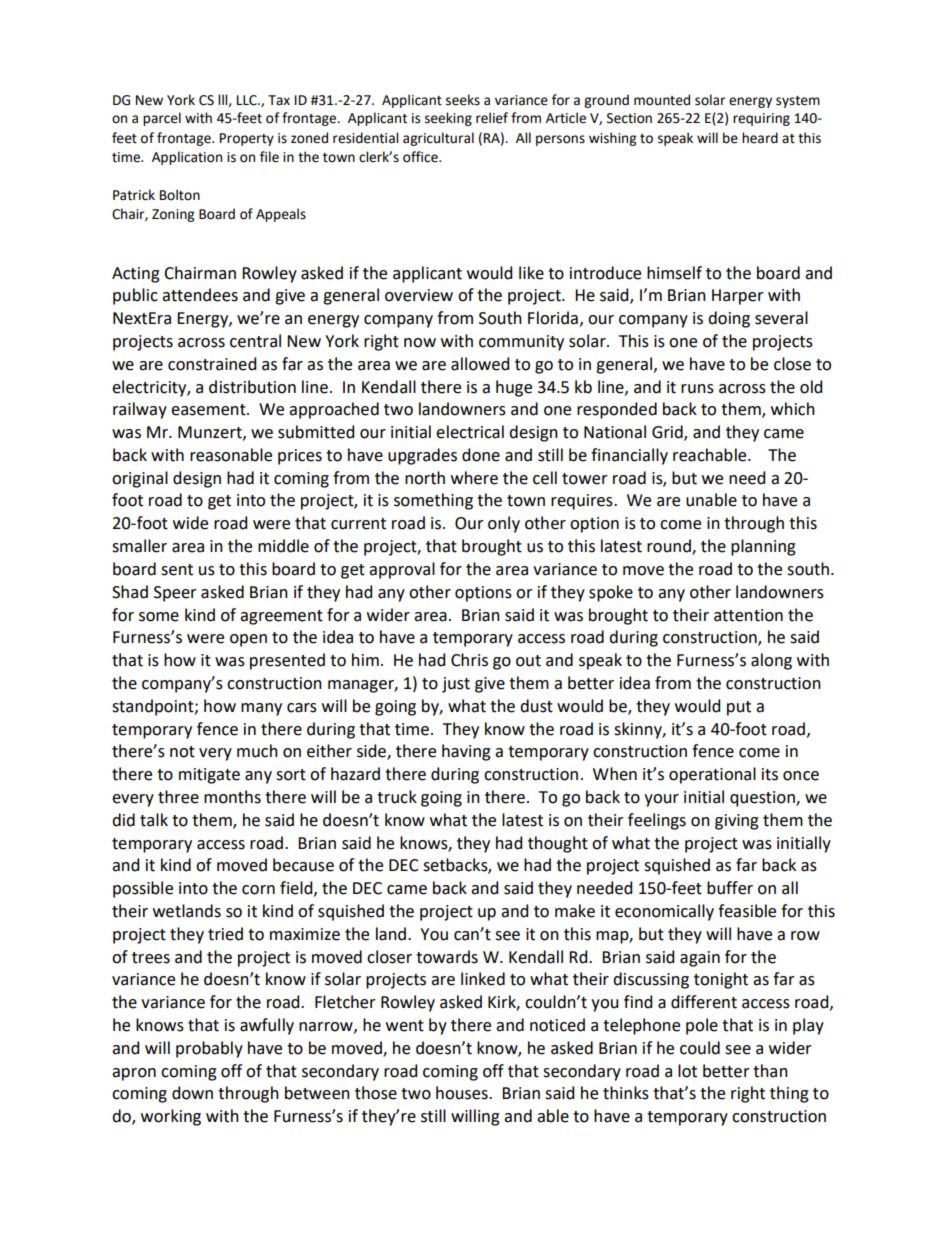 Image resolution: width=952 pixels, height=1233 pixels. What do you see at coordinates (748, 615) in the screenshot?
I see `attention` at bounding box center [748, 615].
